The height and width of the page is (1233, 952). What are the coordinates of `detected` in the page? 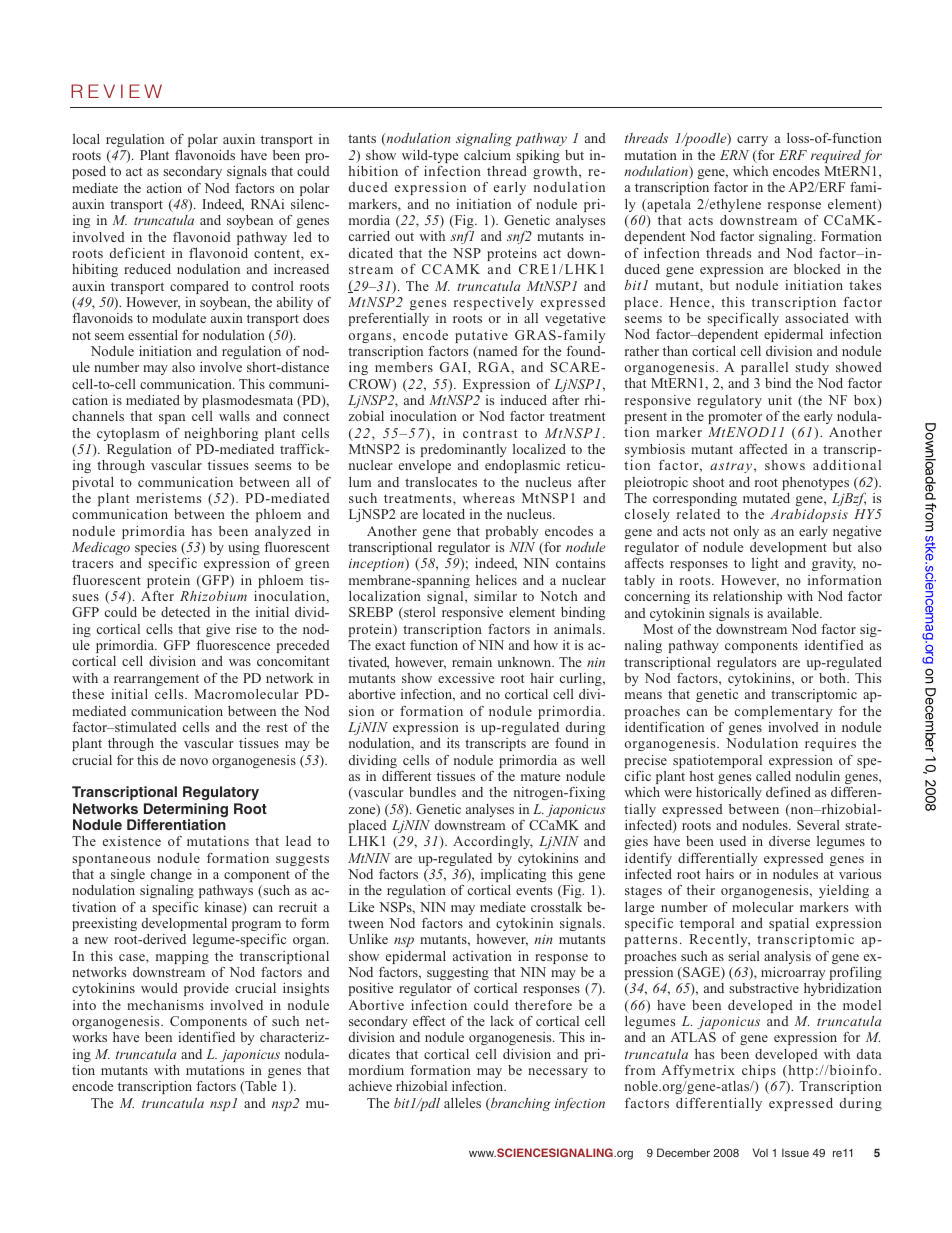 It's located at (185, 612).
